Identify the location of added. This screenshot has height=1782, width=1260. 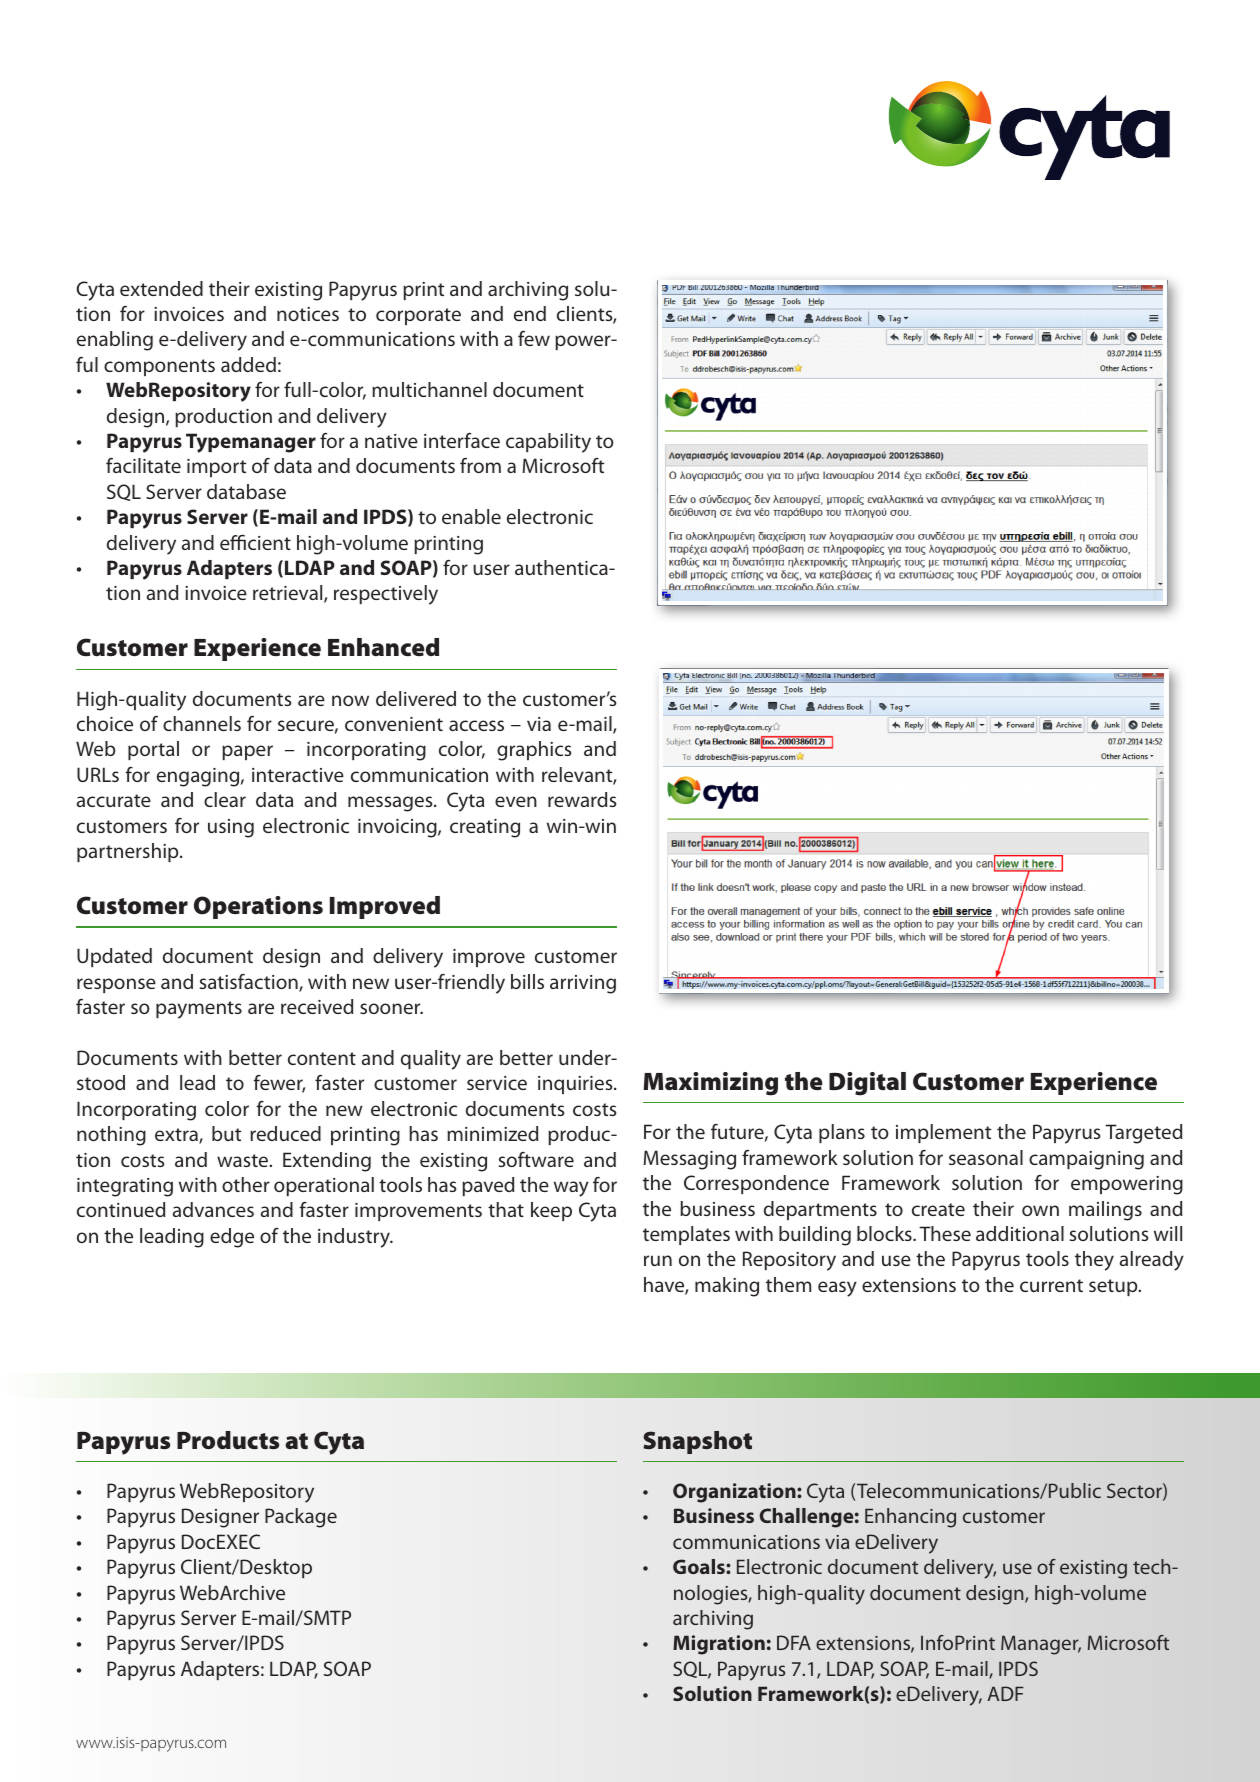
(248, 364).
